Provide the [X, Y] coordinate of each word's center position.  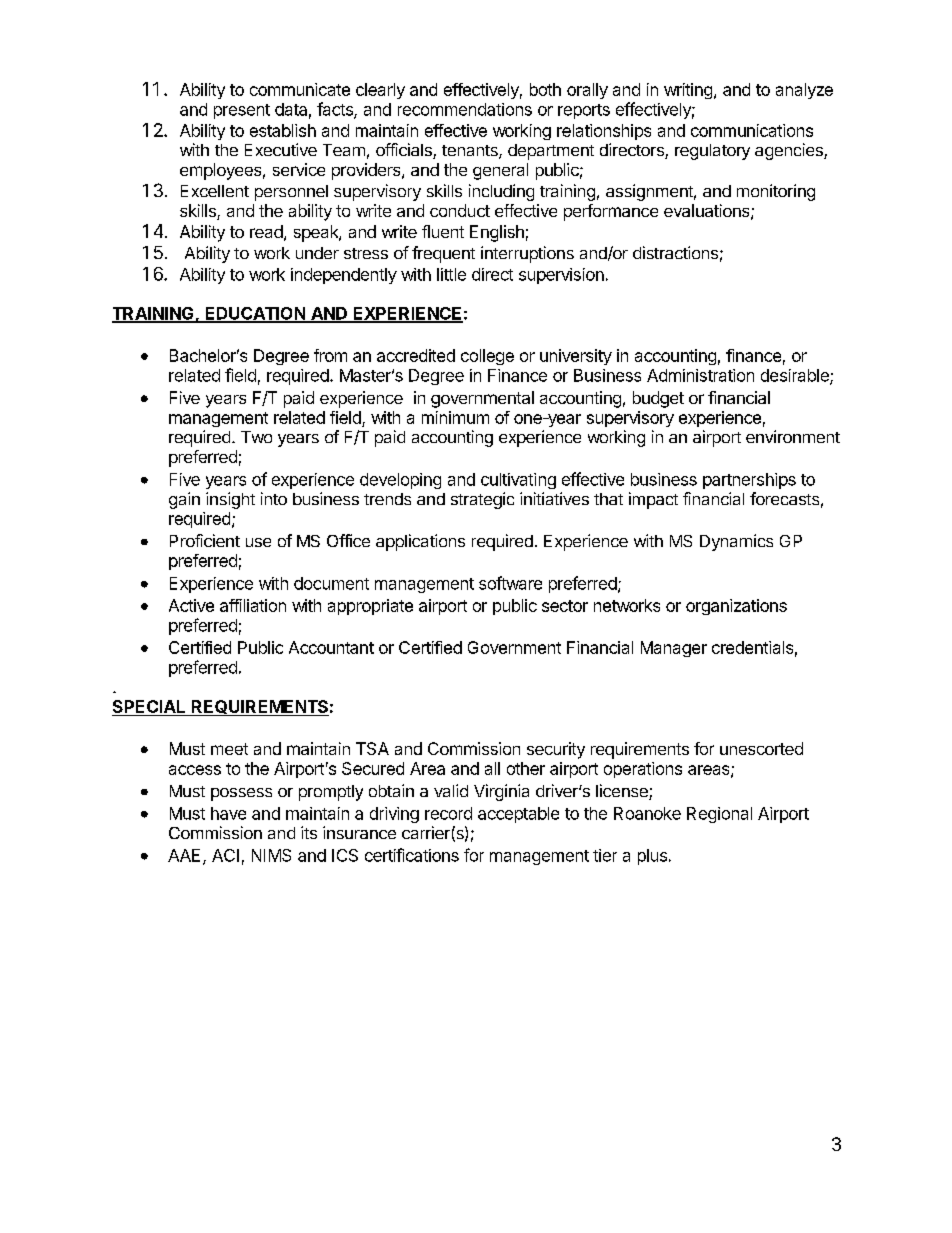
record [448, 813]
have [228, 813]
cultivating [518, 481]
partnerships [749, 481]
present [242, 111]
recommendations [465, 109]
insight [230, 500]
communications [752, 130]
